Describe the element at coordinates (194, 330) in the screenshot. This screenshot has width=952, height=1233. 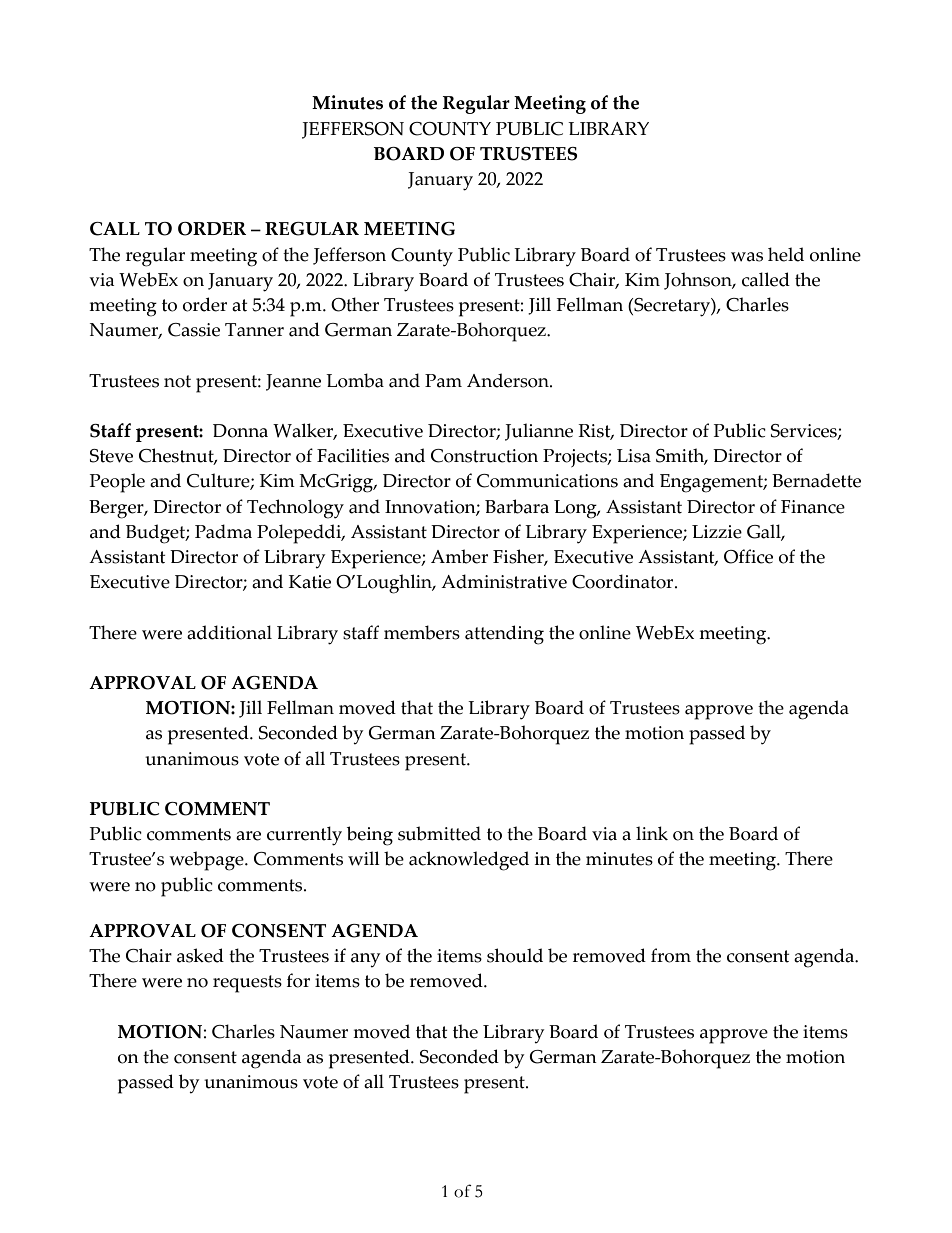
I see `Cassie` at that location.
